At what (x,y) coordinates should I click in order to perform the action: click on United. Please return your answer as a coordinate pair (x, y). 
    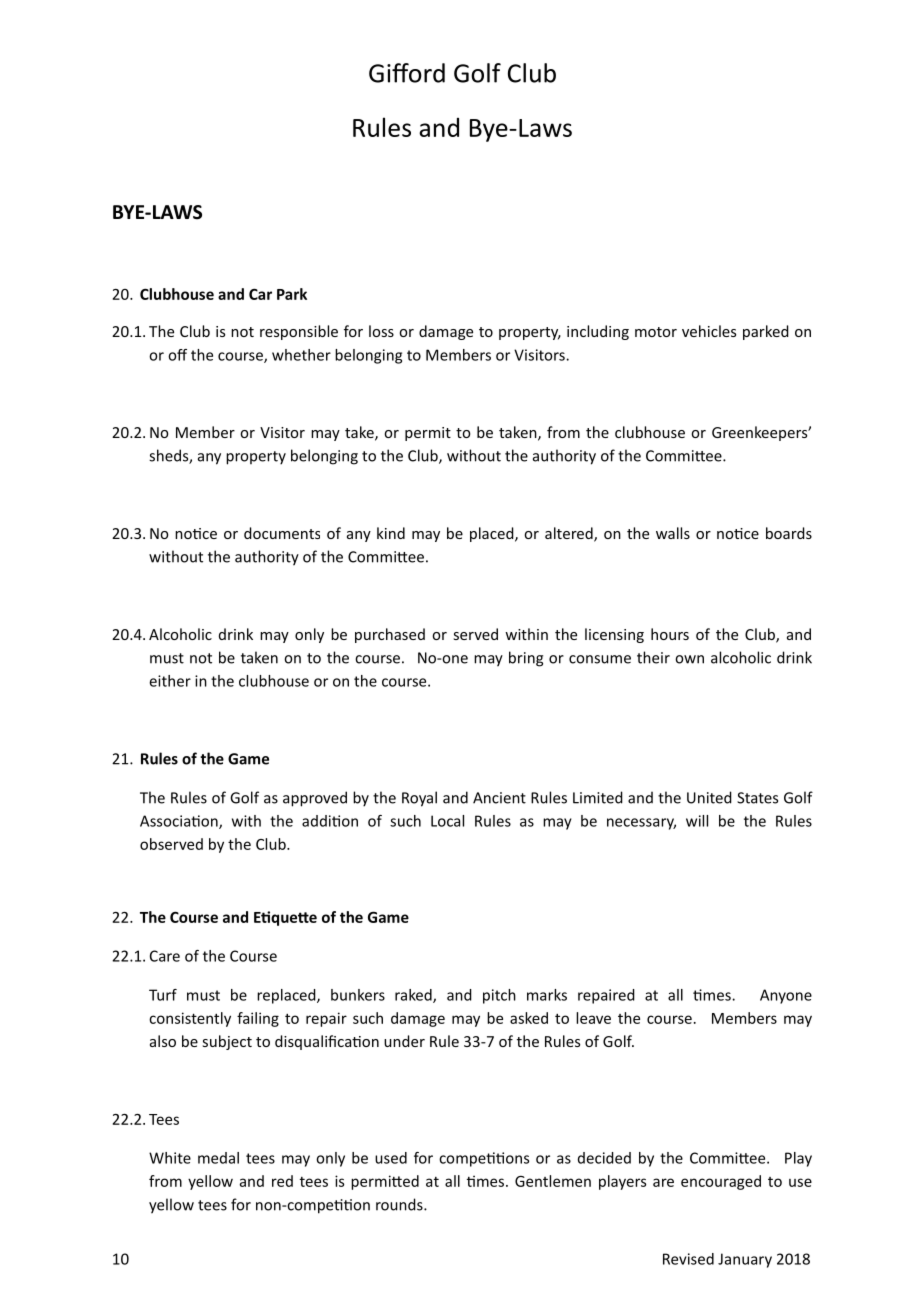
    Looking at the image, I should click on (709, 797).
